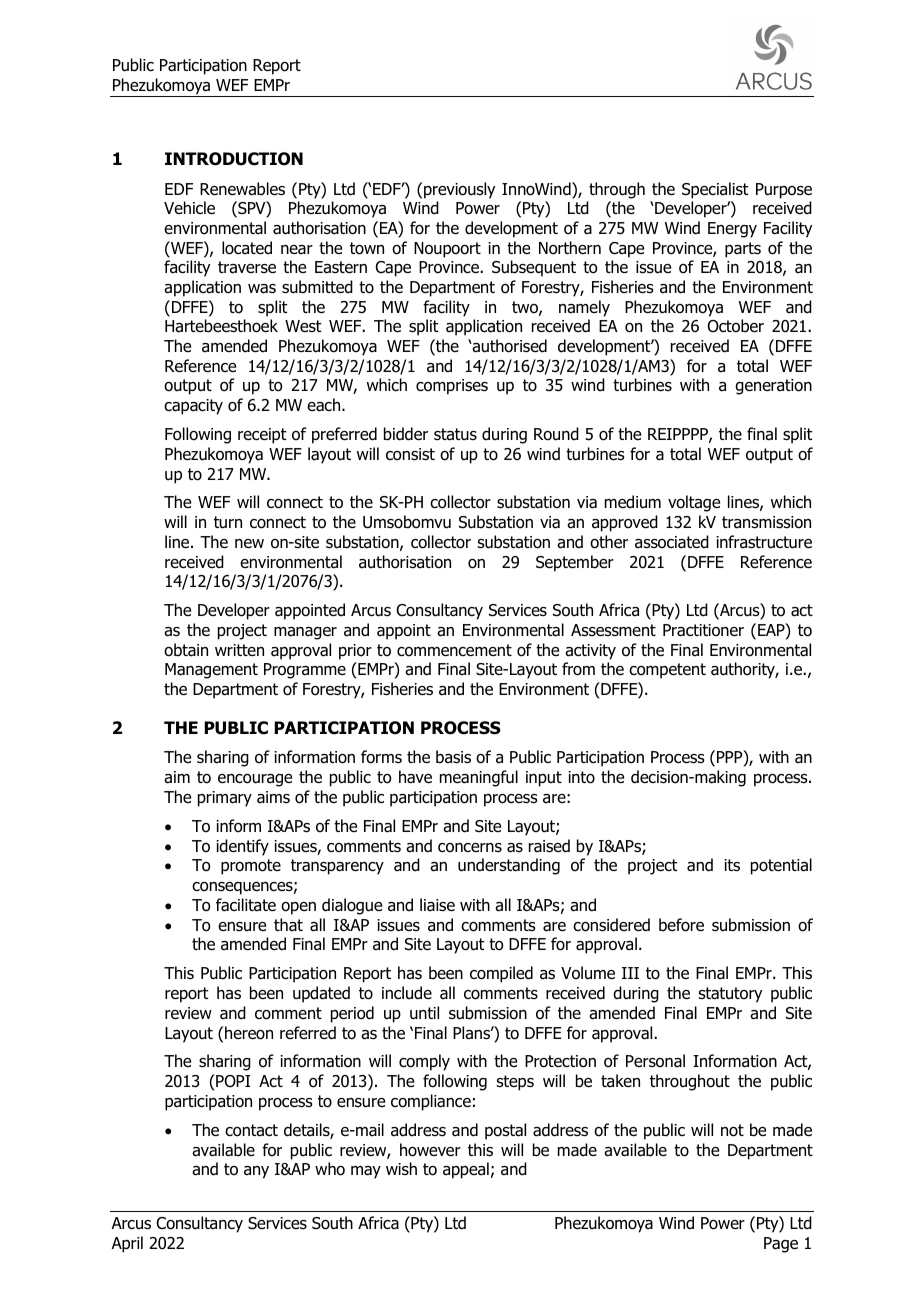 The height and width of the screenshot is (1308, 924). I want to click on commencement, so click(454, 650).
